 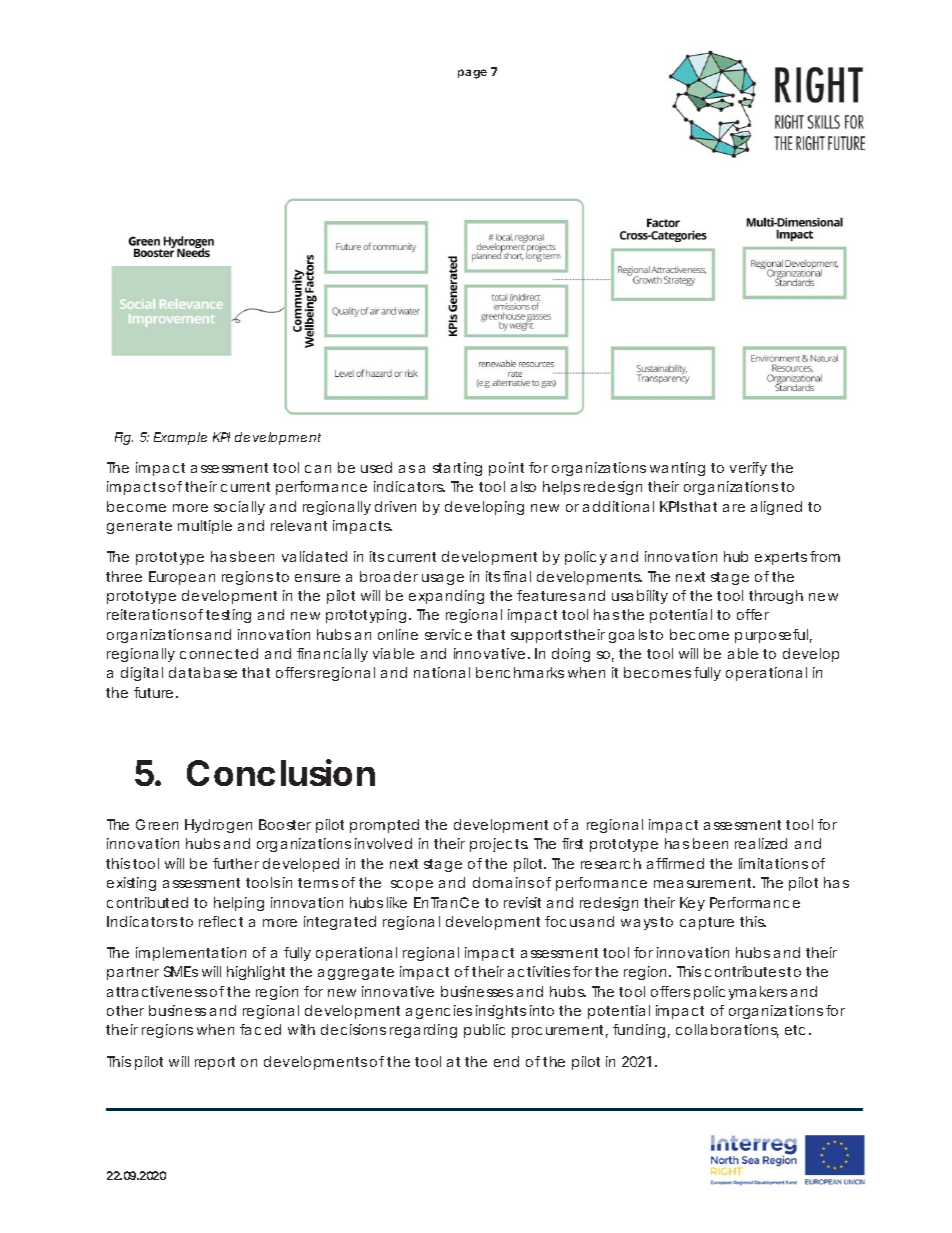 I want to click on goals, so click(x=628, y=636).
